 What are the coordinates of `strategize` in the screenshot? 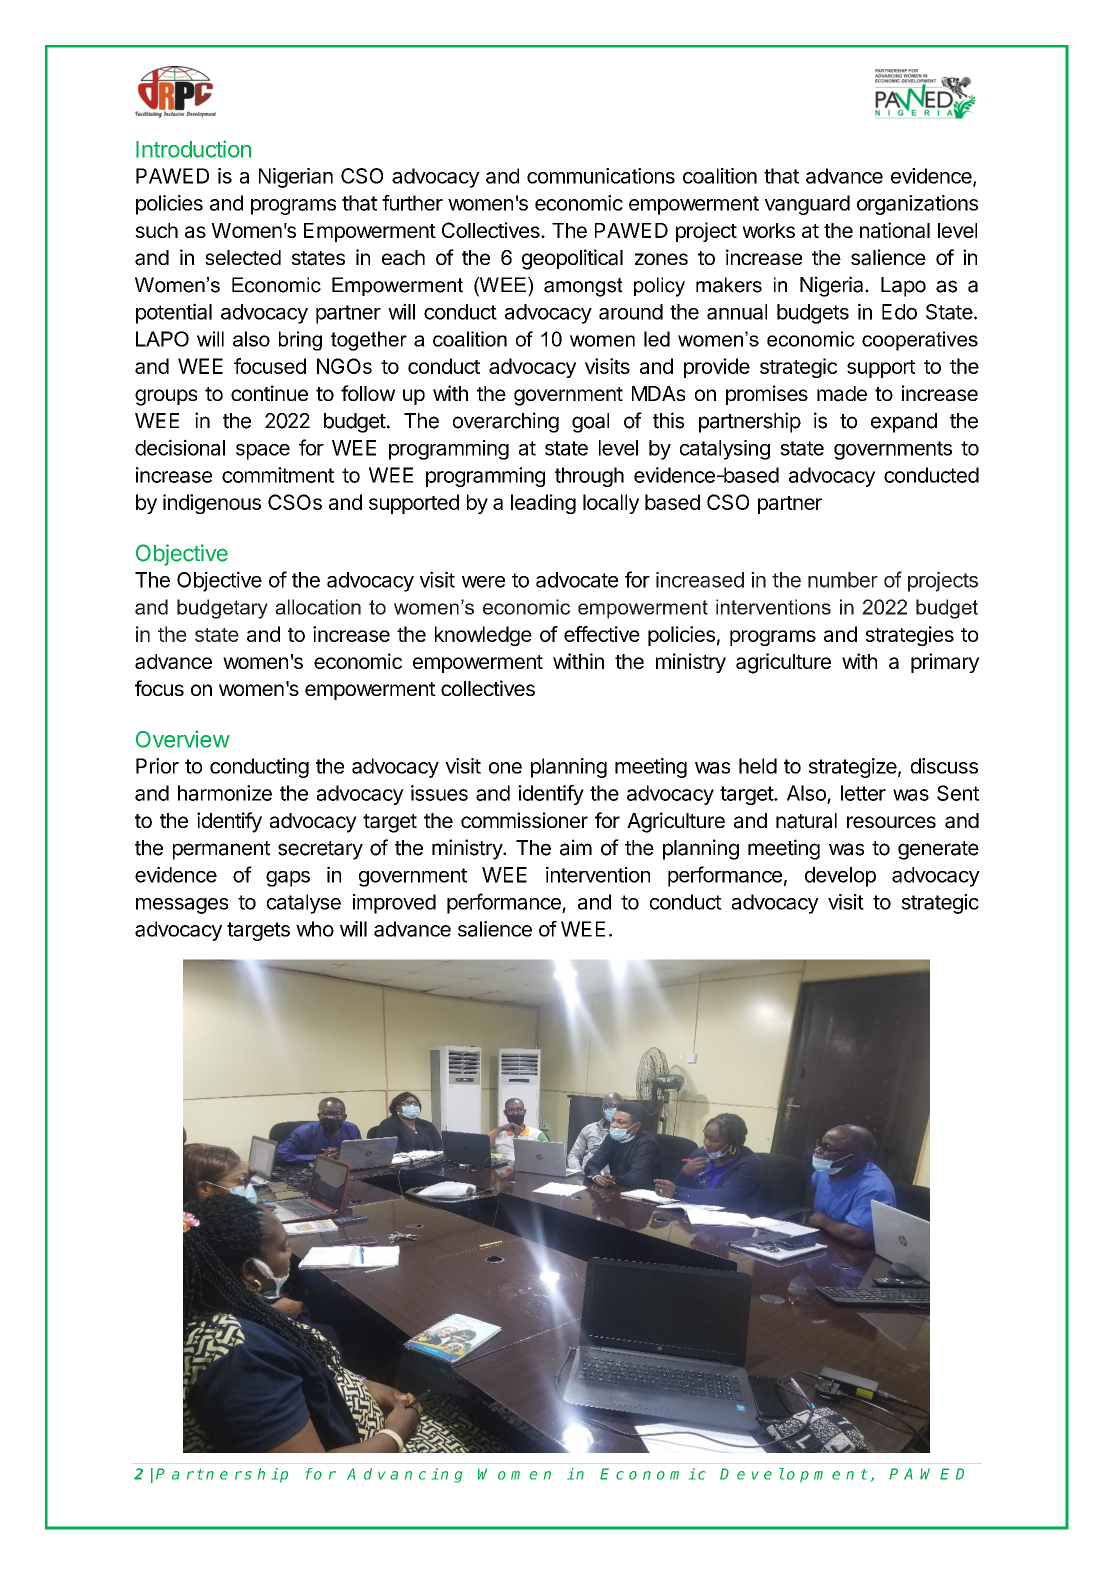 It's located at (853, 768).
